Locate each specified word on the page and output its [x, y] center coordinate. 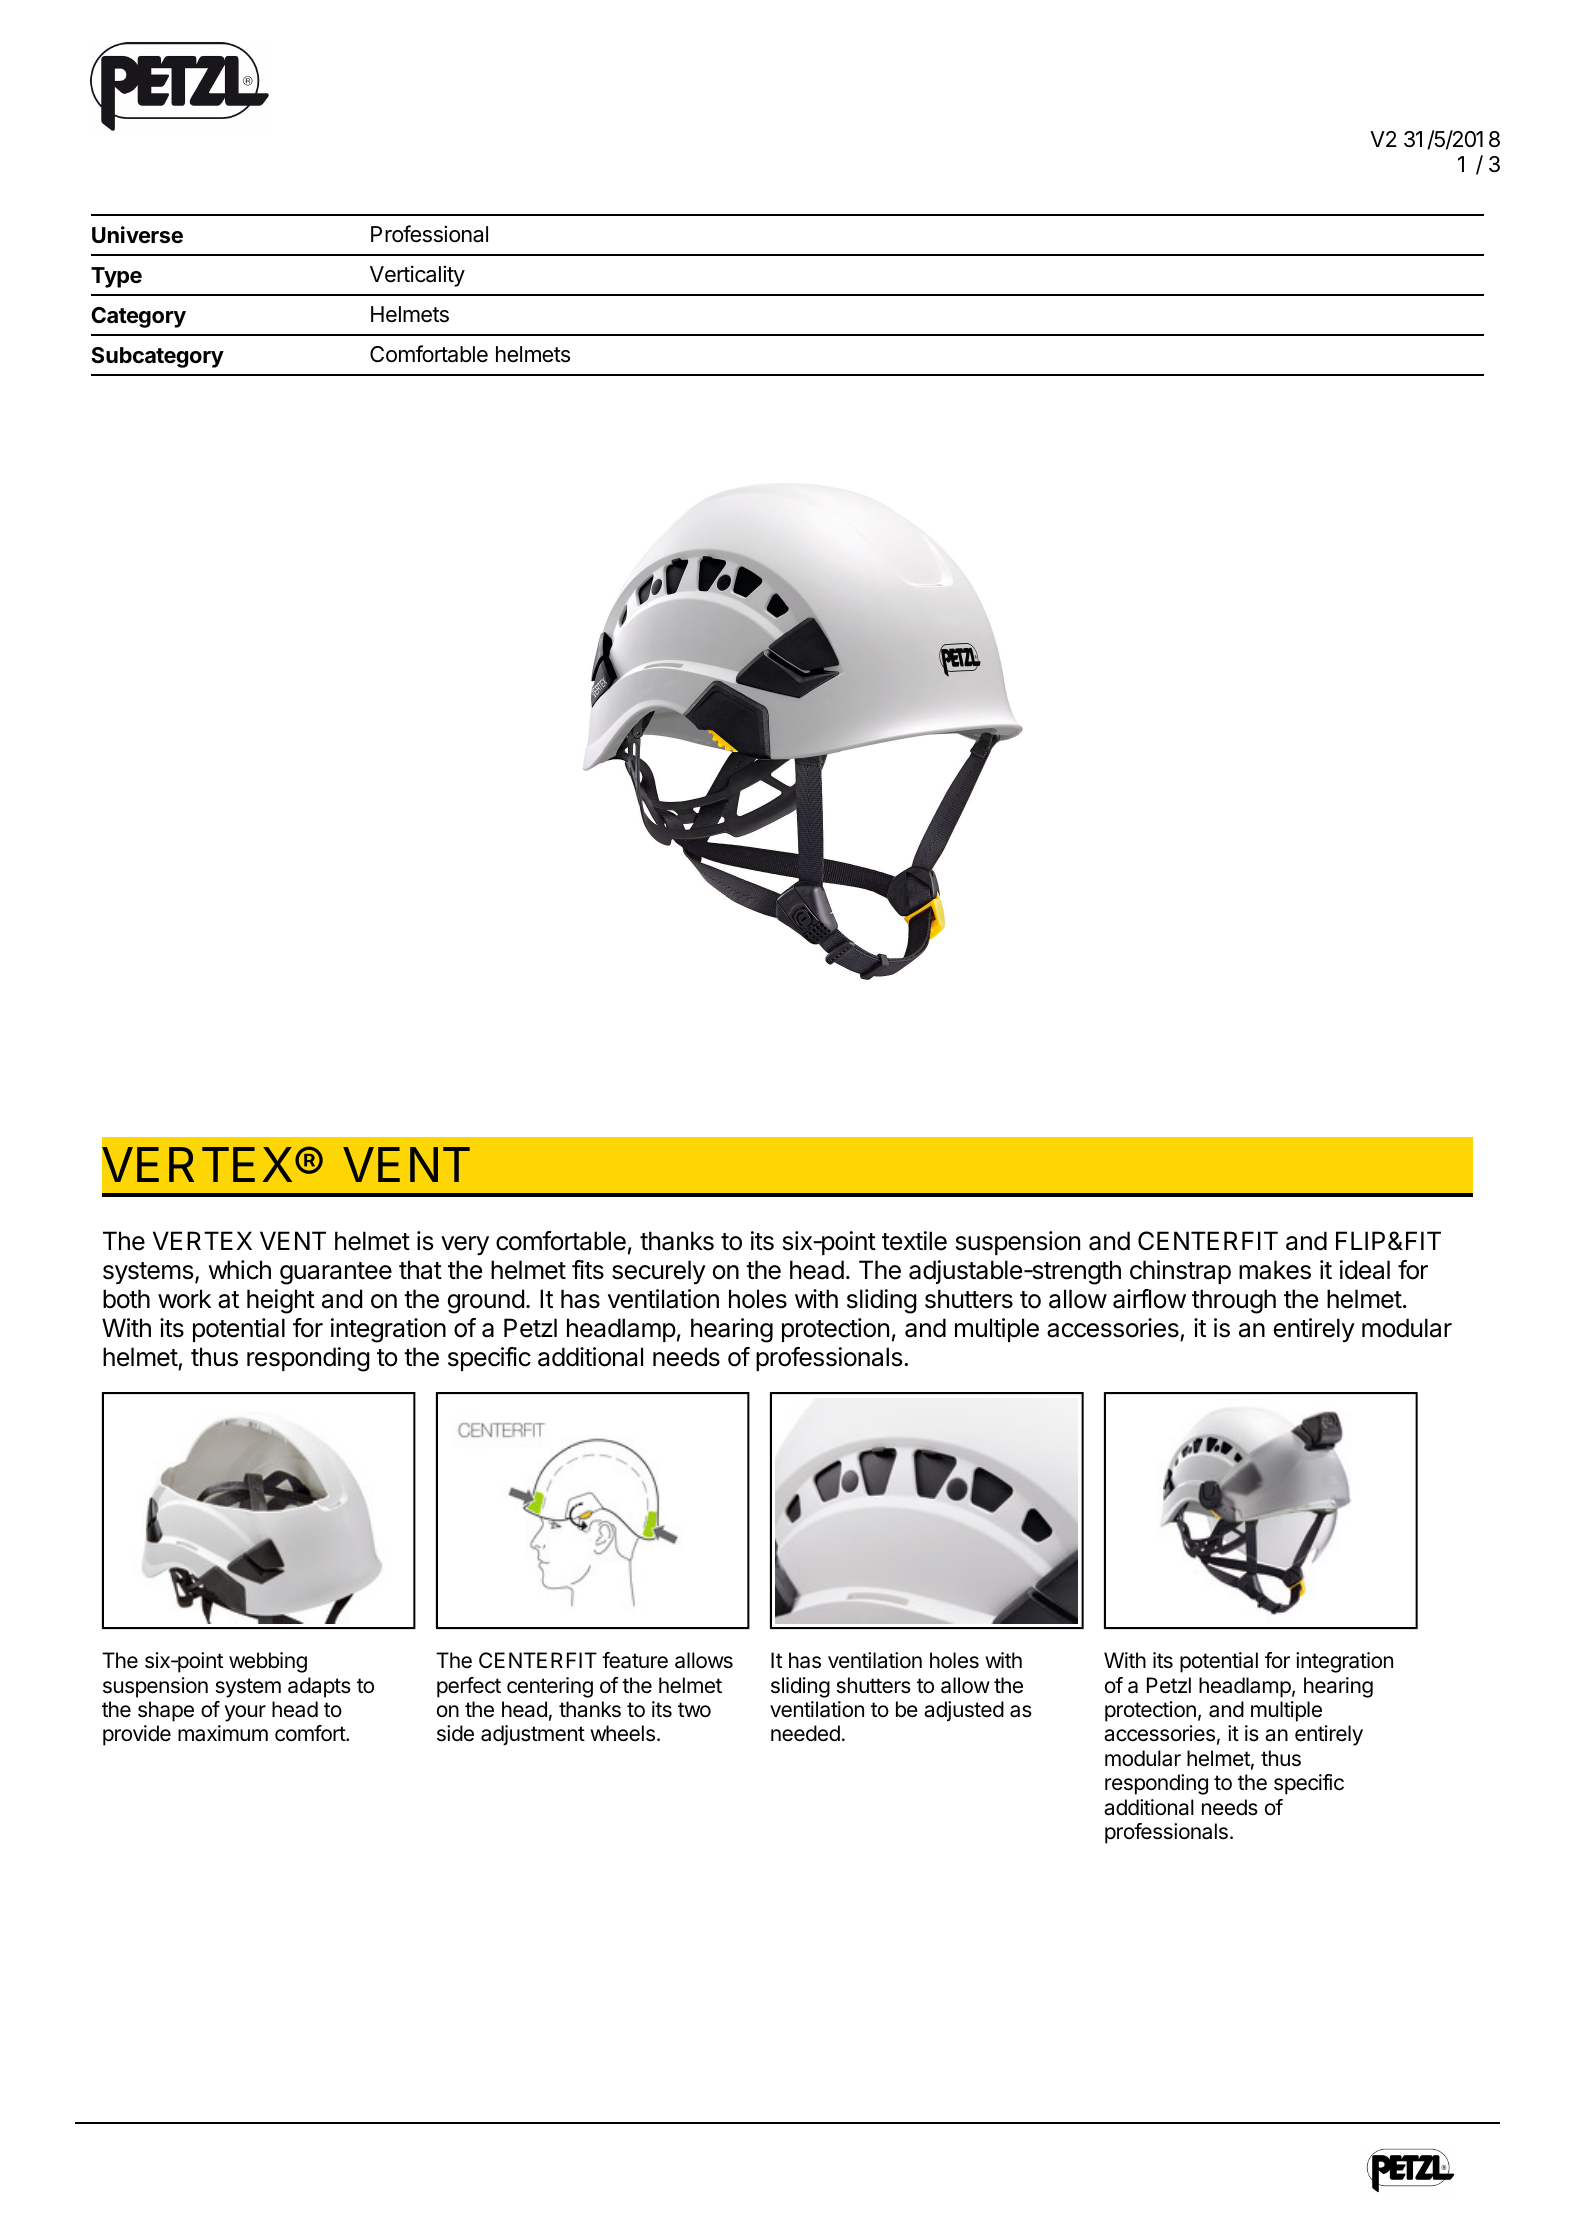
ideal [1365, 1270]
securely [659, 1272]
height [281, 1301]
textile [914, 1241]
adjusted [964, 1711]
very [465, 1245]
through [1234, 1301]
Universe [137, 235]
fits [588, 1270]
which [239, 1270]
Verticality [417, 276]
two [694, 1710]
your [245, 1713]
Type [116, 277]
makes [1275, 1270]
